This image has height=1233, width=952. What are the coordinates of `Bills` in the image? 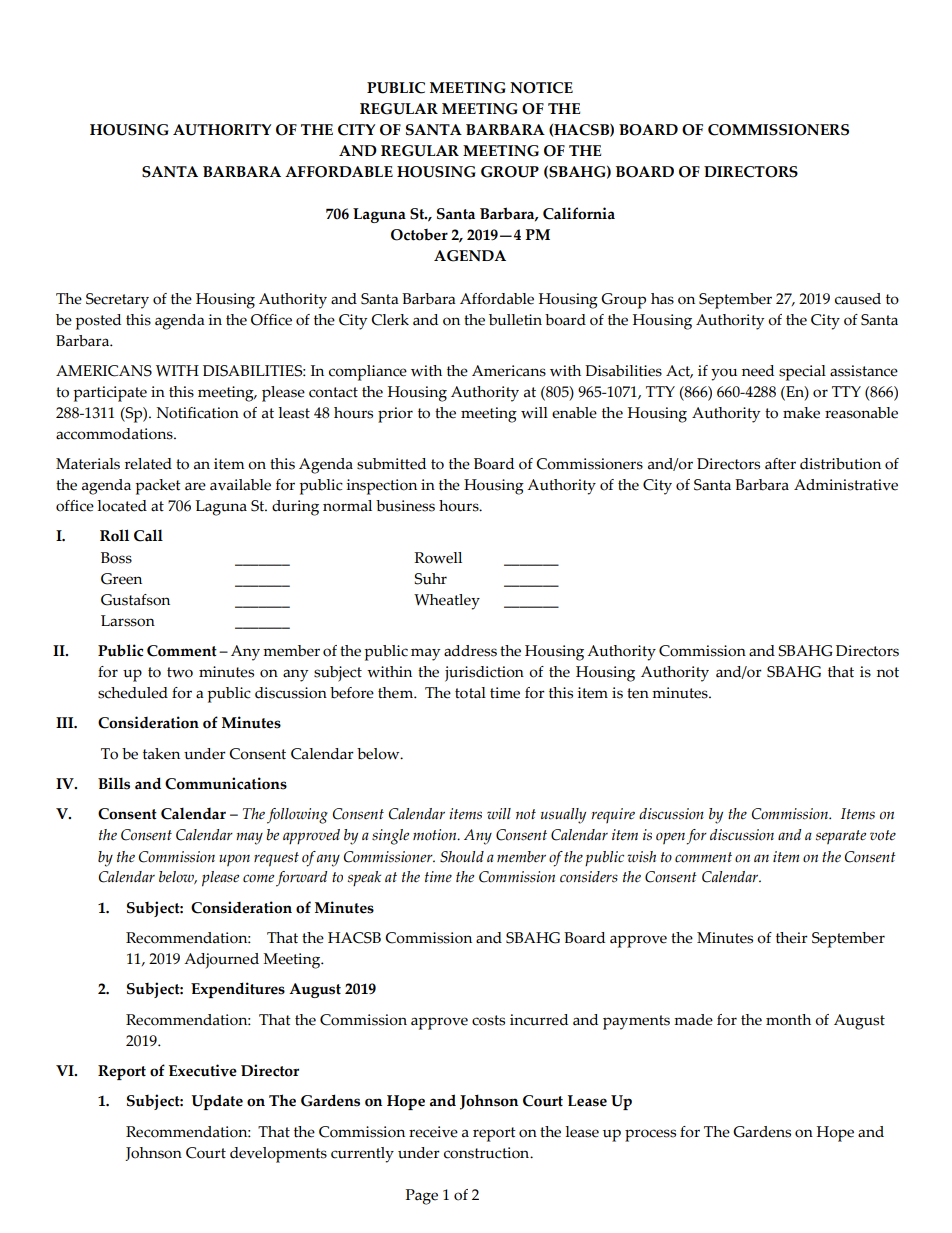 It's located at (114, 783).
